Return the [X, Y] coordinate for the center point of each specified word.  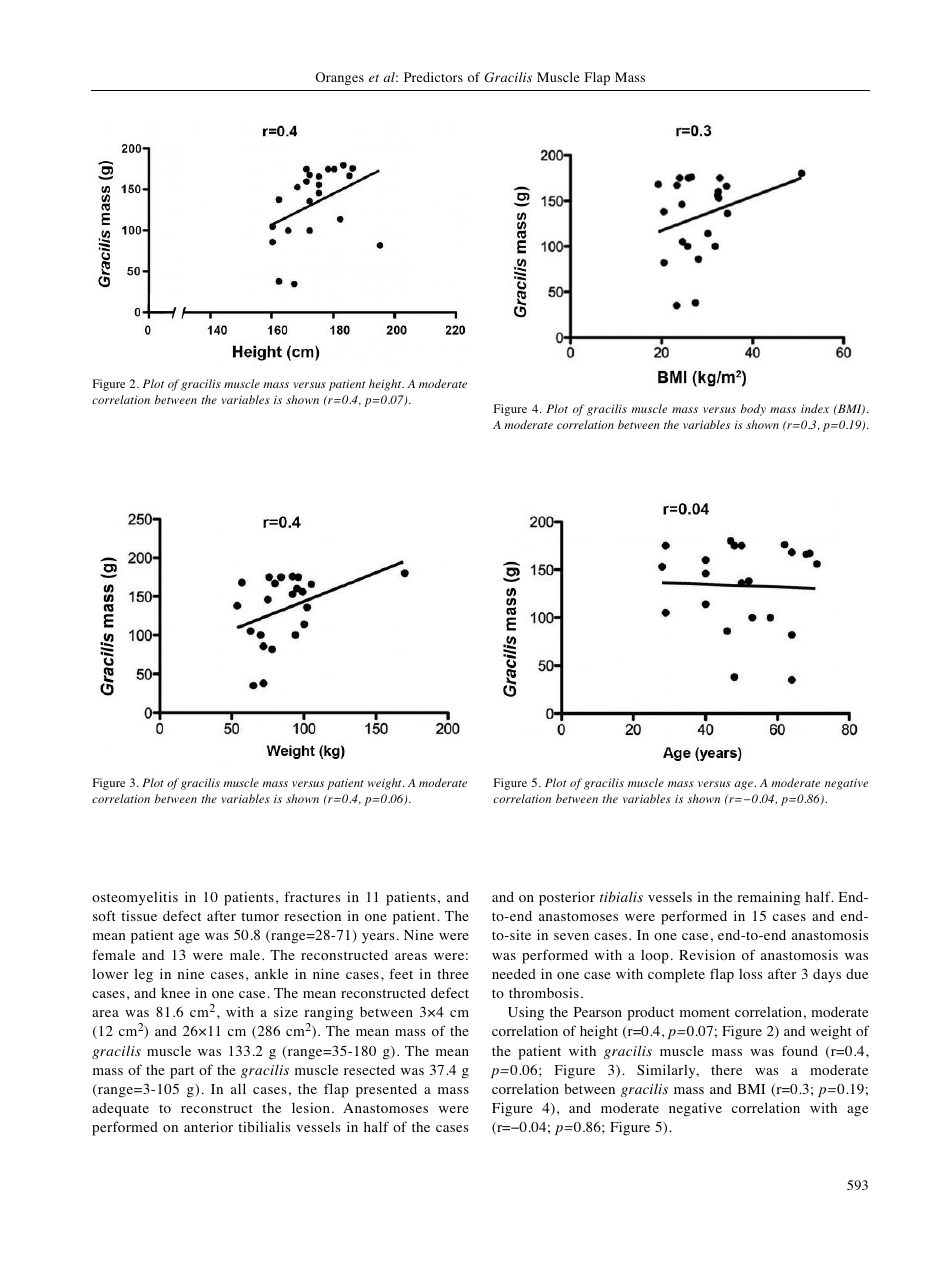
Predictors [433, 77]
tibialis [621, 896]
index [815, 408]
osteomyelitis [135, 898]
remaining [769, 898]
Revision [707, 954]
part [182, 1072]
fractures [312, 896]
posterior [567, 898]
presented [386, 1091]
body [753, 410]
